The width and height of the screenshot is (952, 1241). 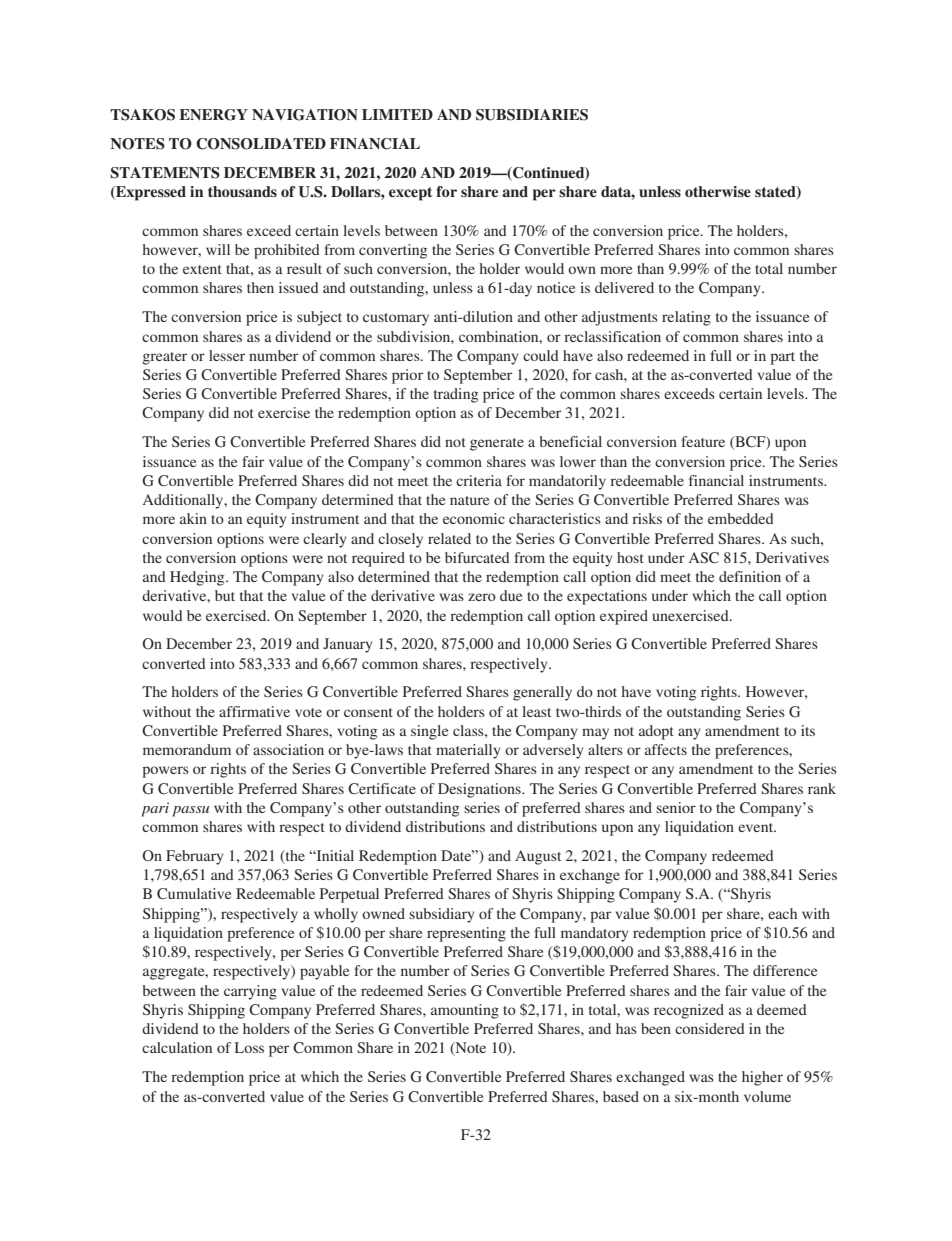 I want to click on delivered, so click(x=624, y=287).
